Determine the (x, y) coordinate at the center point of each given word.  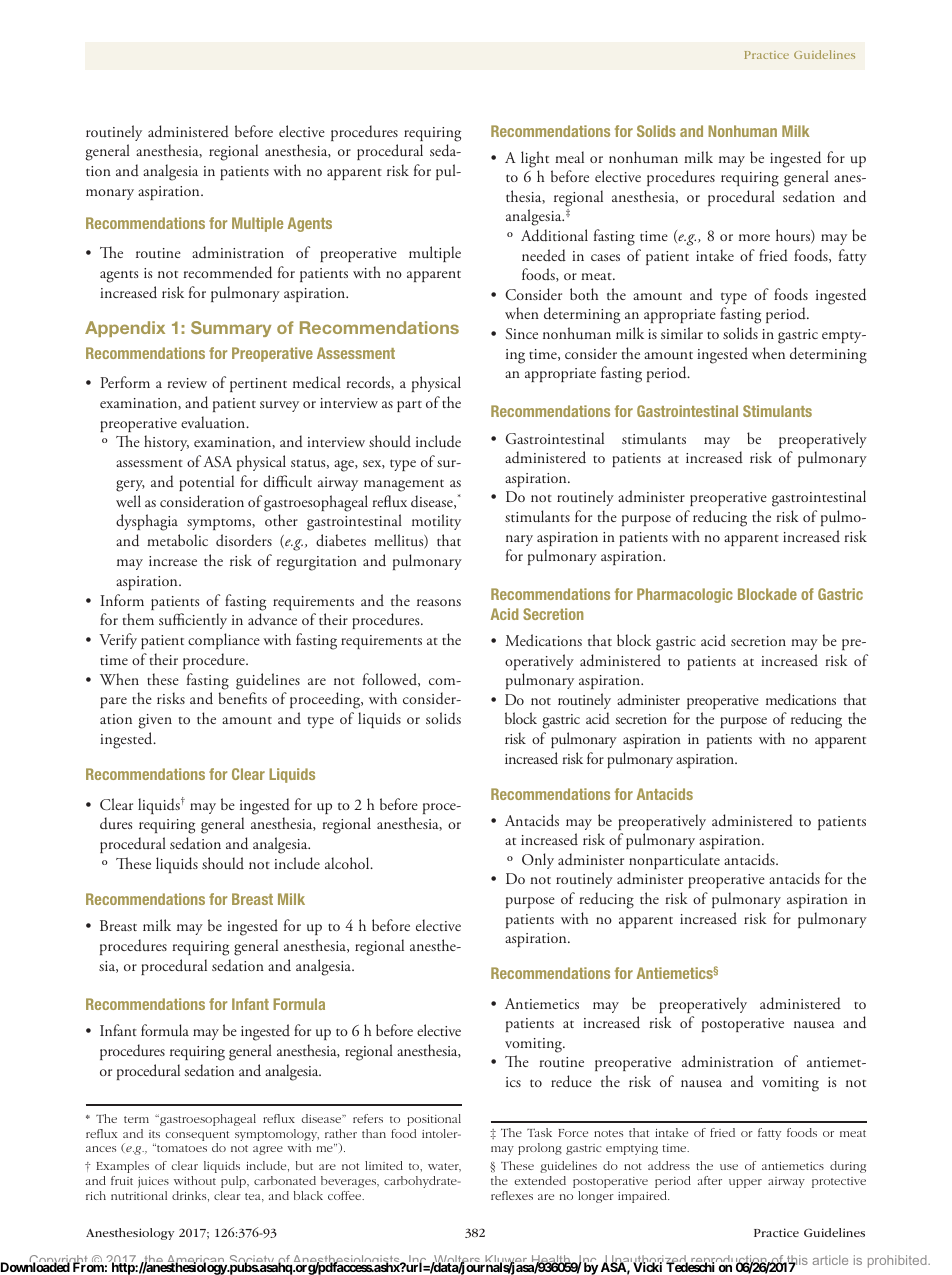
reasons (439, 602)
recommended (227, 272)
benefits (242, 698)
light (535, 159)
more (754, 237)
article (830, 1260)
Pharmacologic (685, 595)
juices (153, 1182)
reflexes (512, 1195)
